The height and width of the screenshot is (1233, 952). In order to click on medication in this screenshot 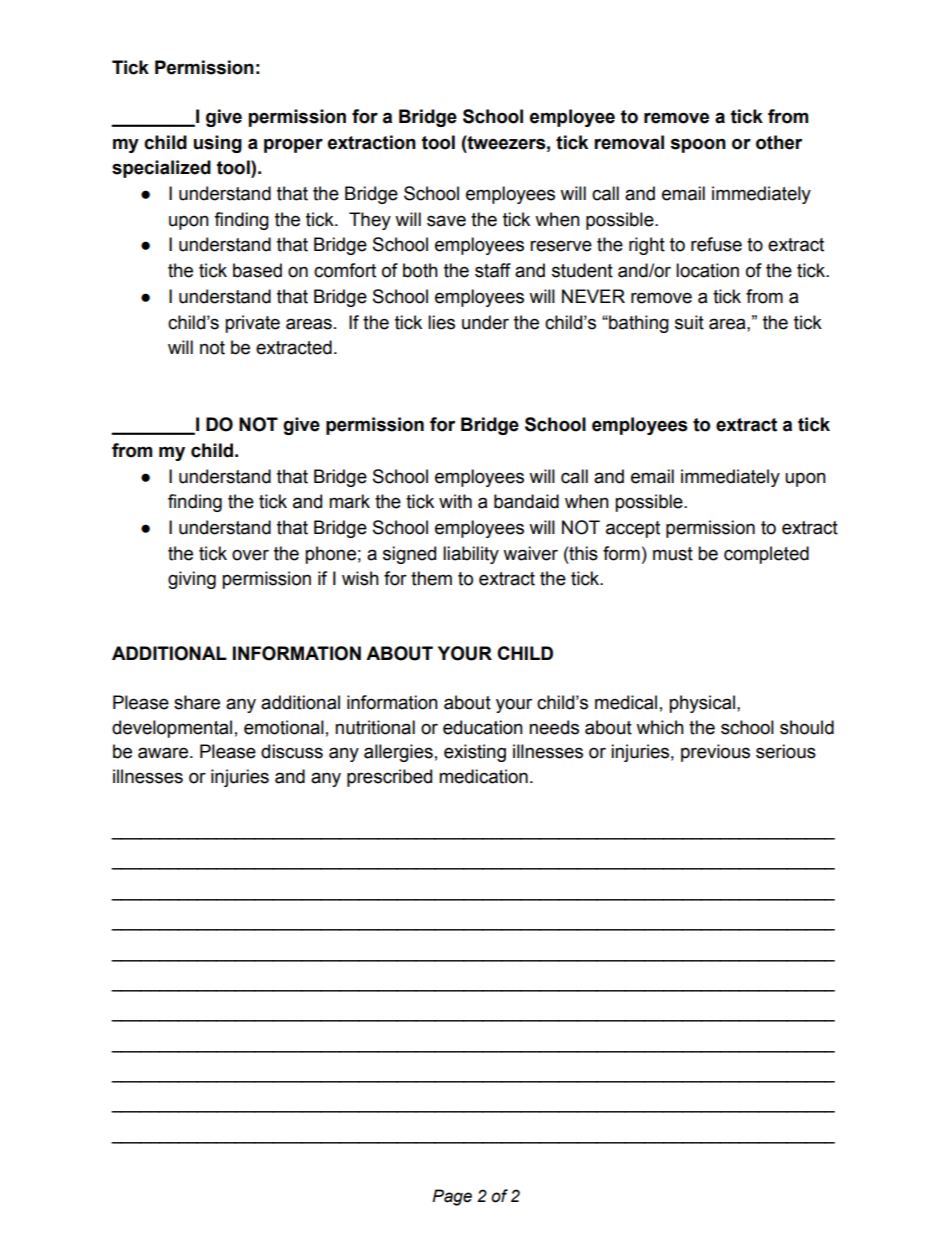, I will do `click(483, 776)`.
